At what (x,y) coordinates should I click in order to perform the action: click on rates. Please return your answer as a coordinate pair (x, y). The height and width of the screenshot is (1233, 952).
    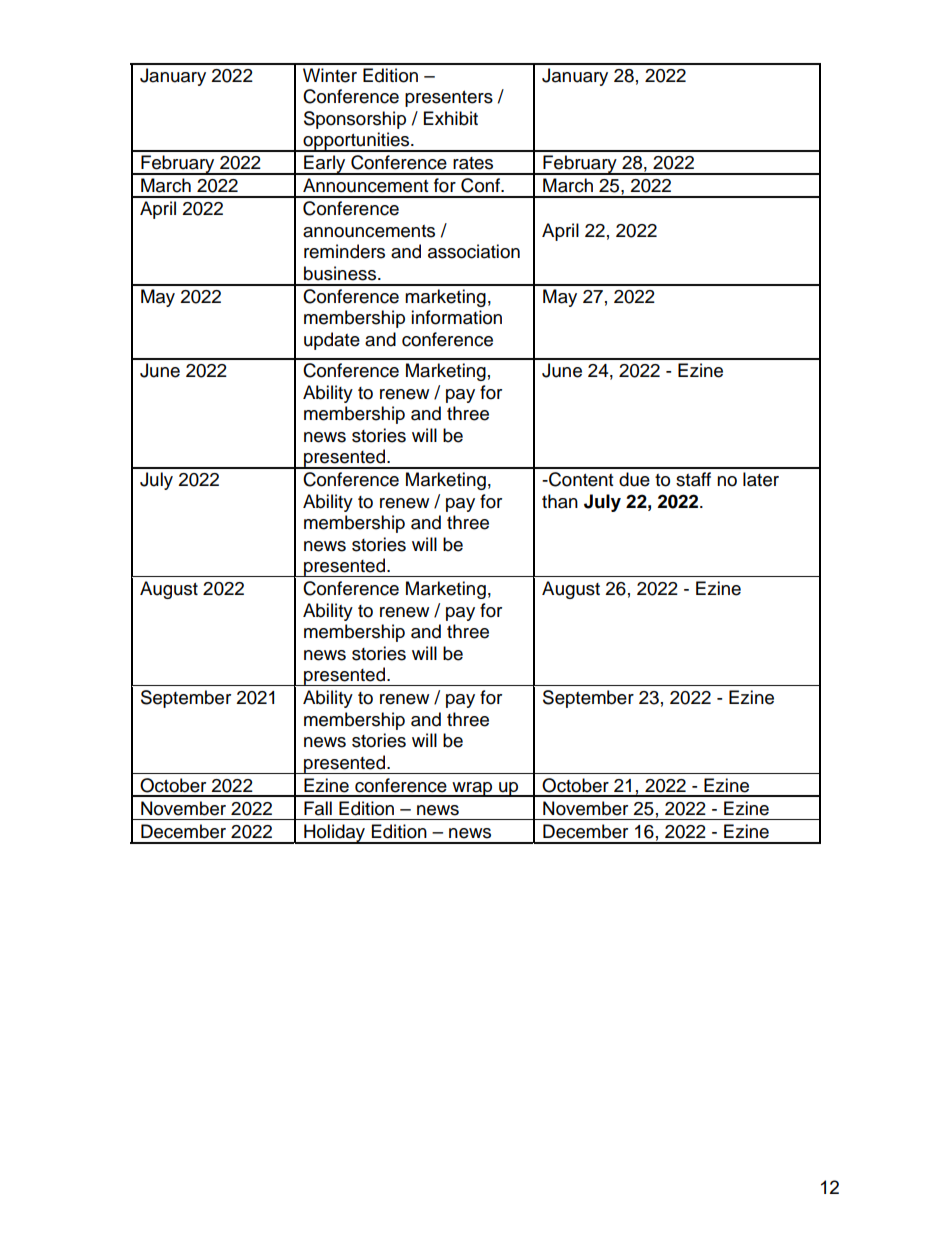
    Looking at the image, I should click on (473, 163).
